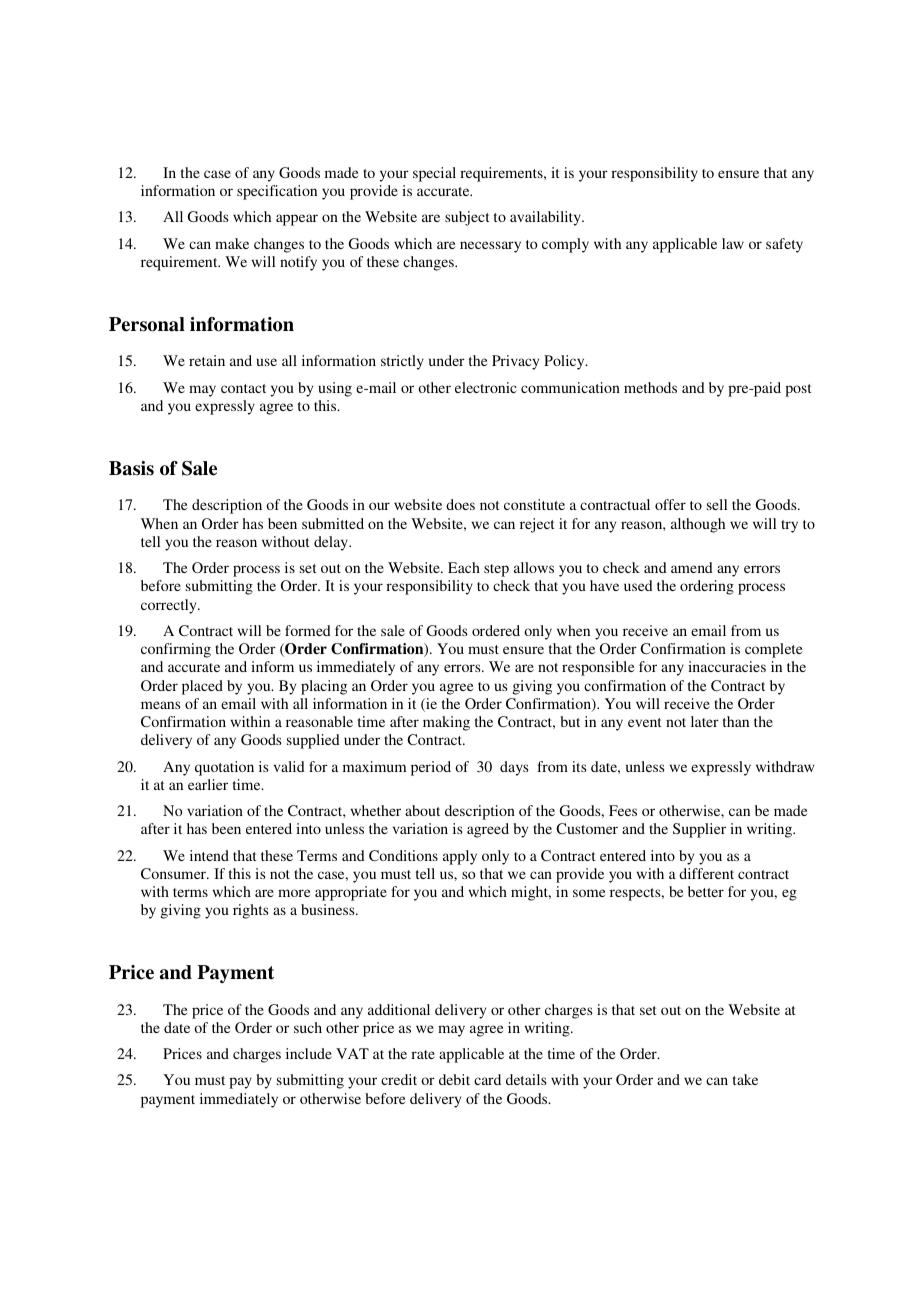 This page has width=924, height=1308. Describe the element at coordinates (431, 768) in the page. I see `period` at that location.
